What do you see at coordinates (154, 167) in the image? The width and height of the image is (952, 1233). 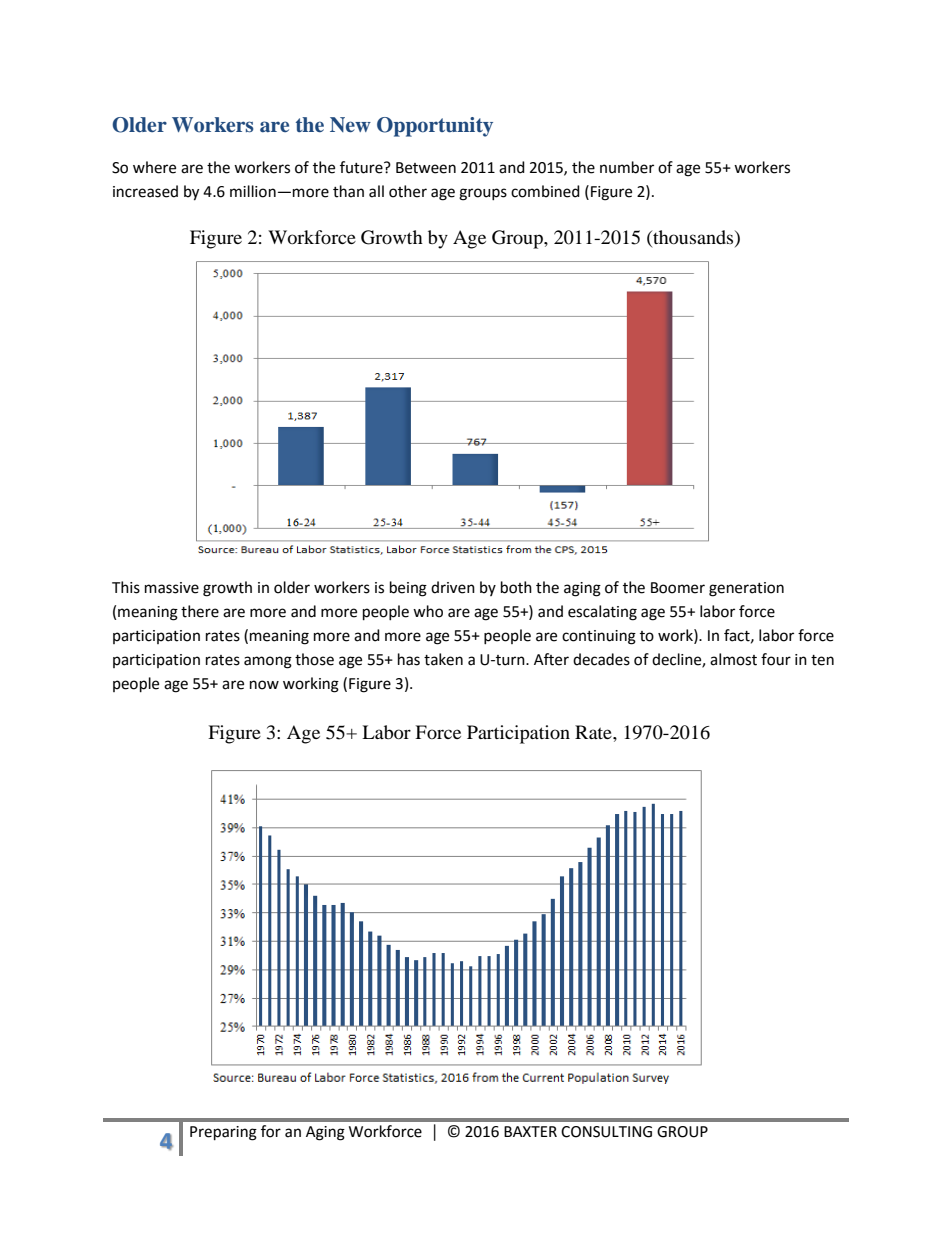 I see `where` at bounding box center [154, 167].
